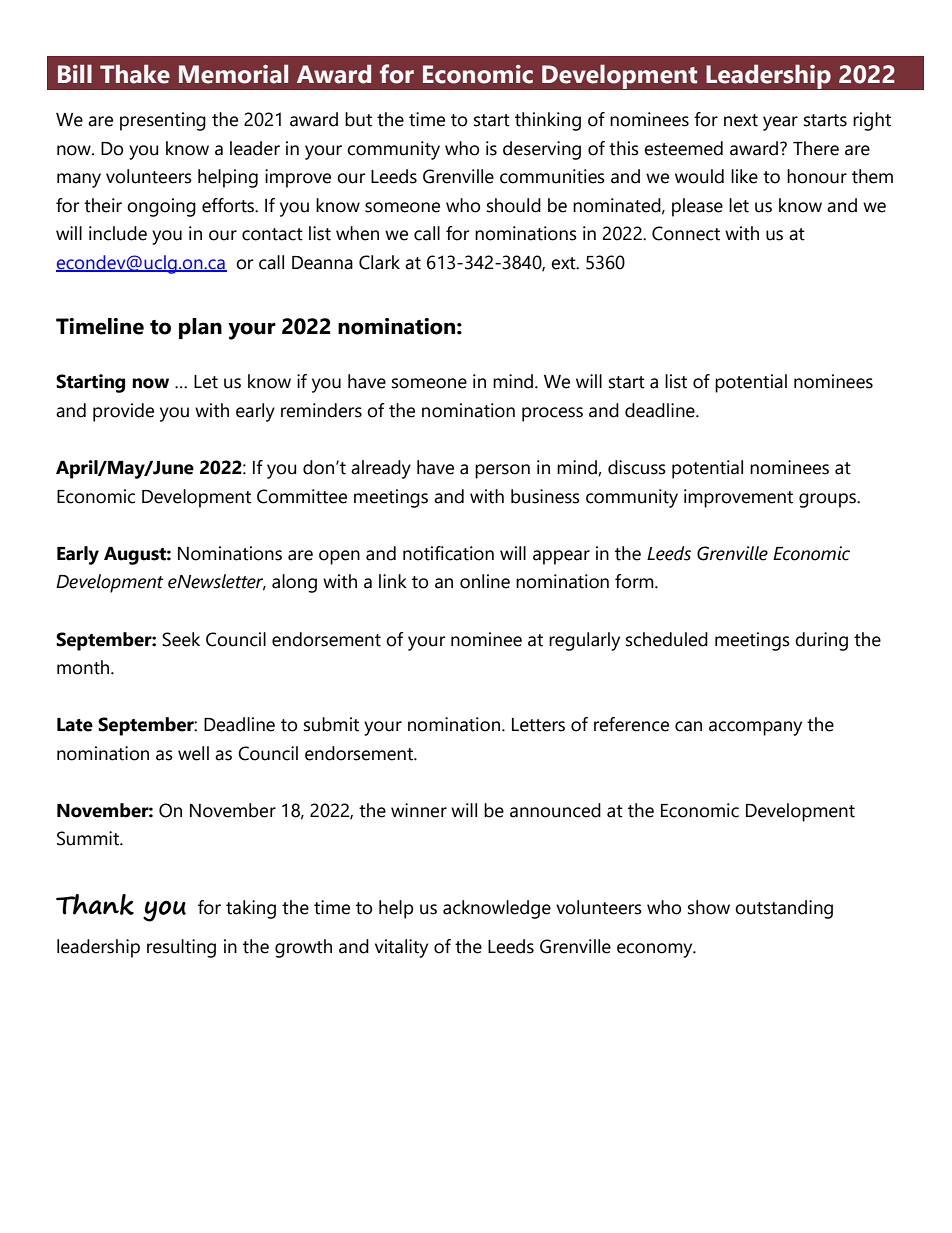 The image size is (952, 1233). Describe the element at coordinates (741, 120) in the page. I see `next` at that location.
